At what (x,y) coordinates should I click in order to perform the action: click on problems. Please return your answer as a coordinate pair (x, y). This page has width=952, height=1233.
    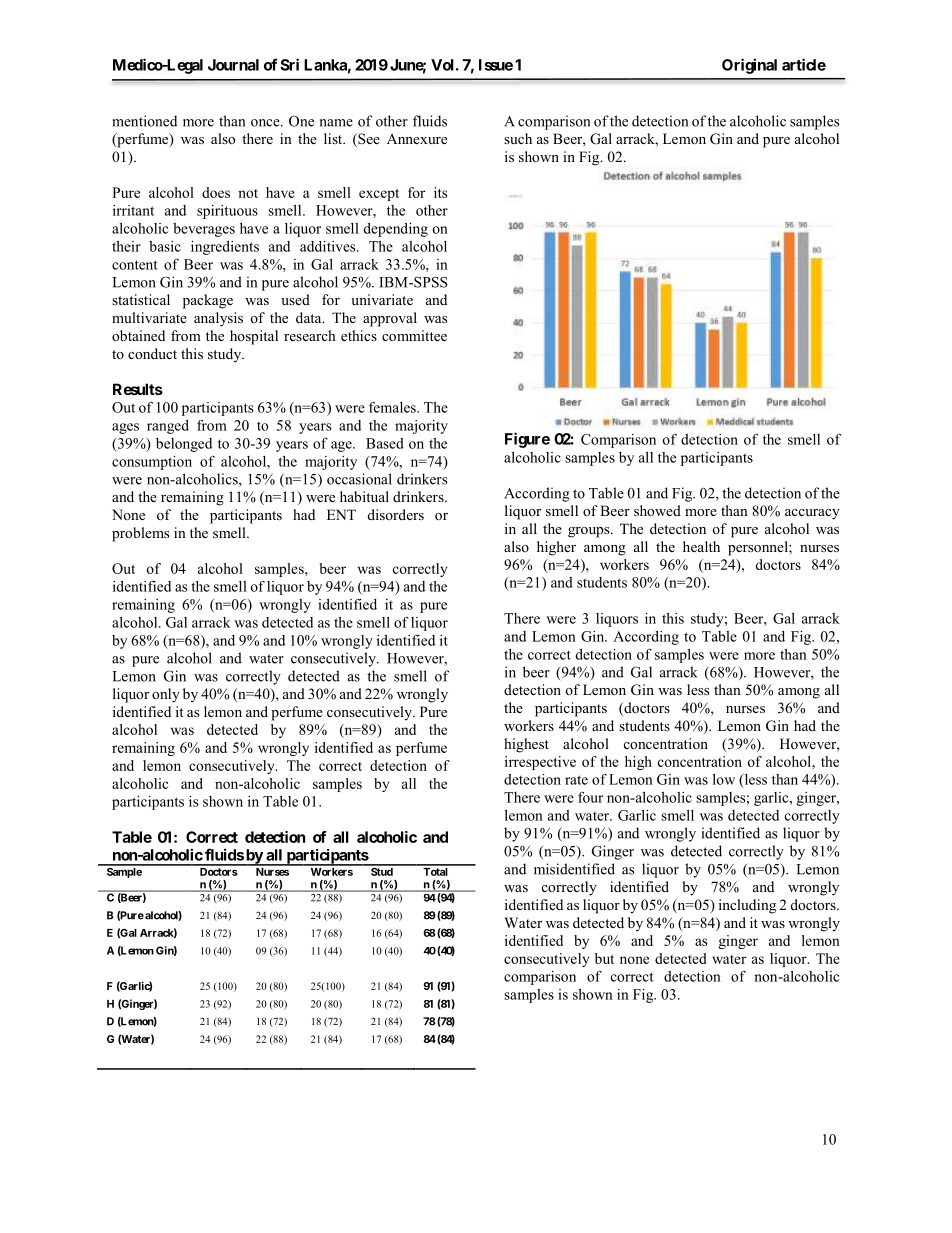
    Looking at the image, I should click on (140, 534).
